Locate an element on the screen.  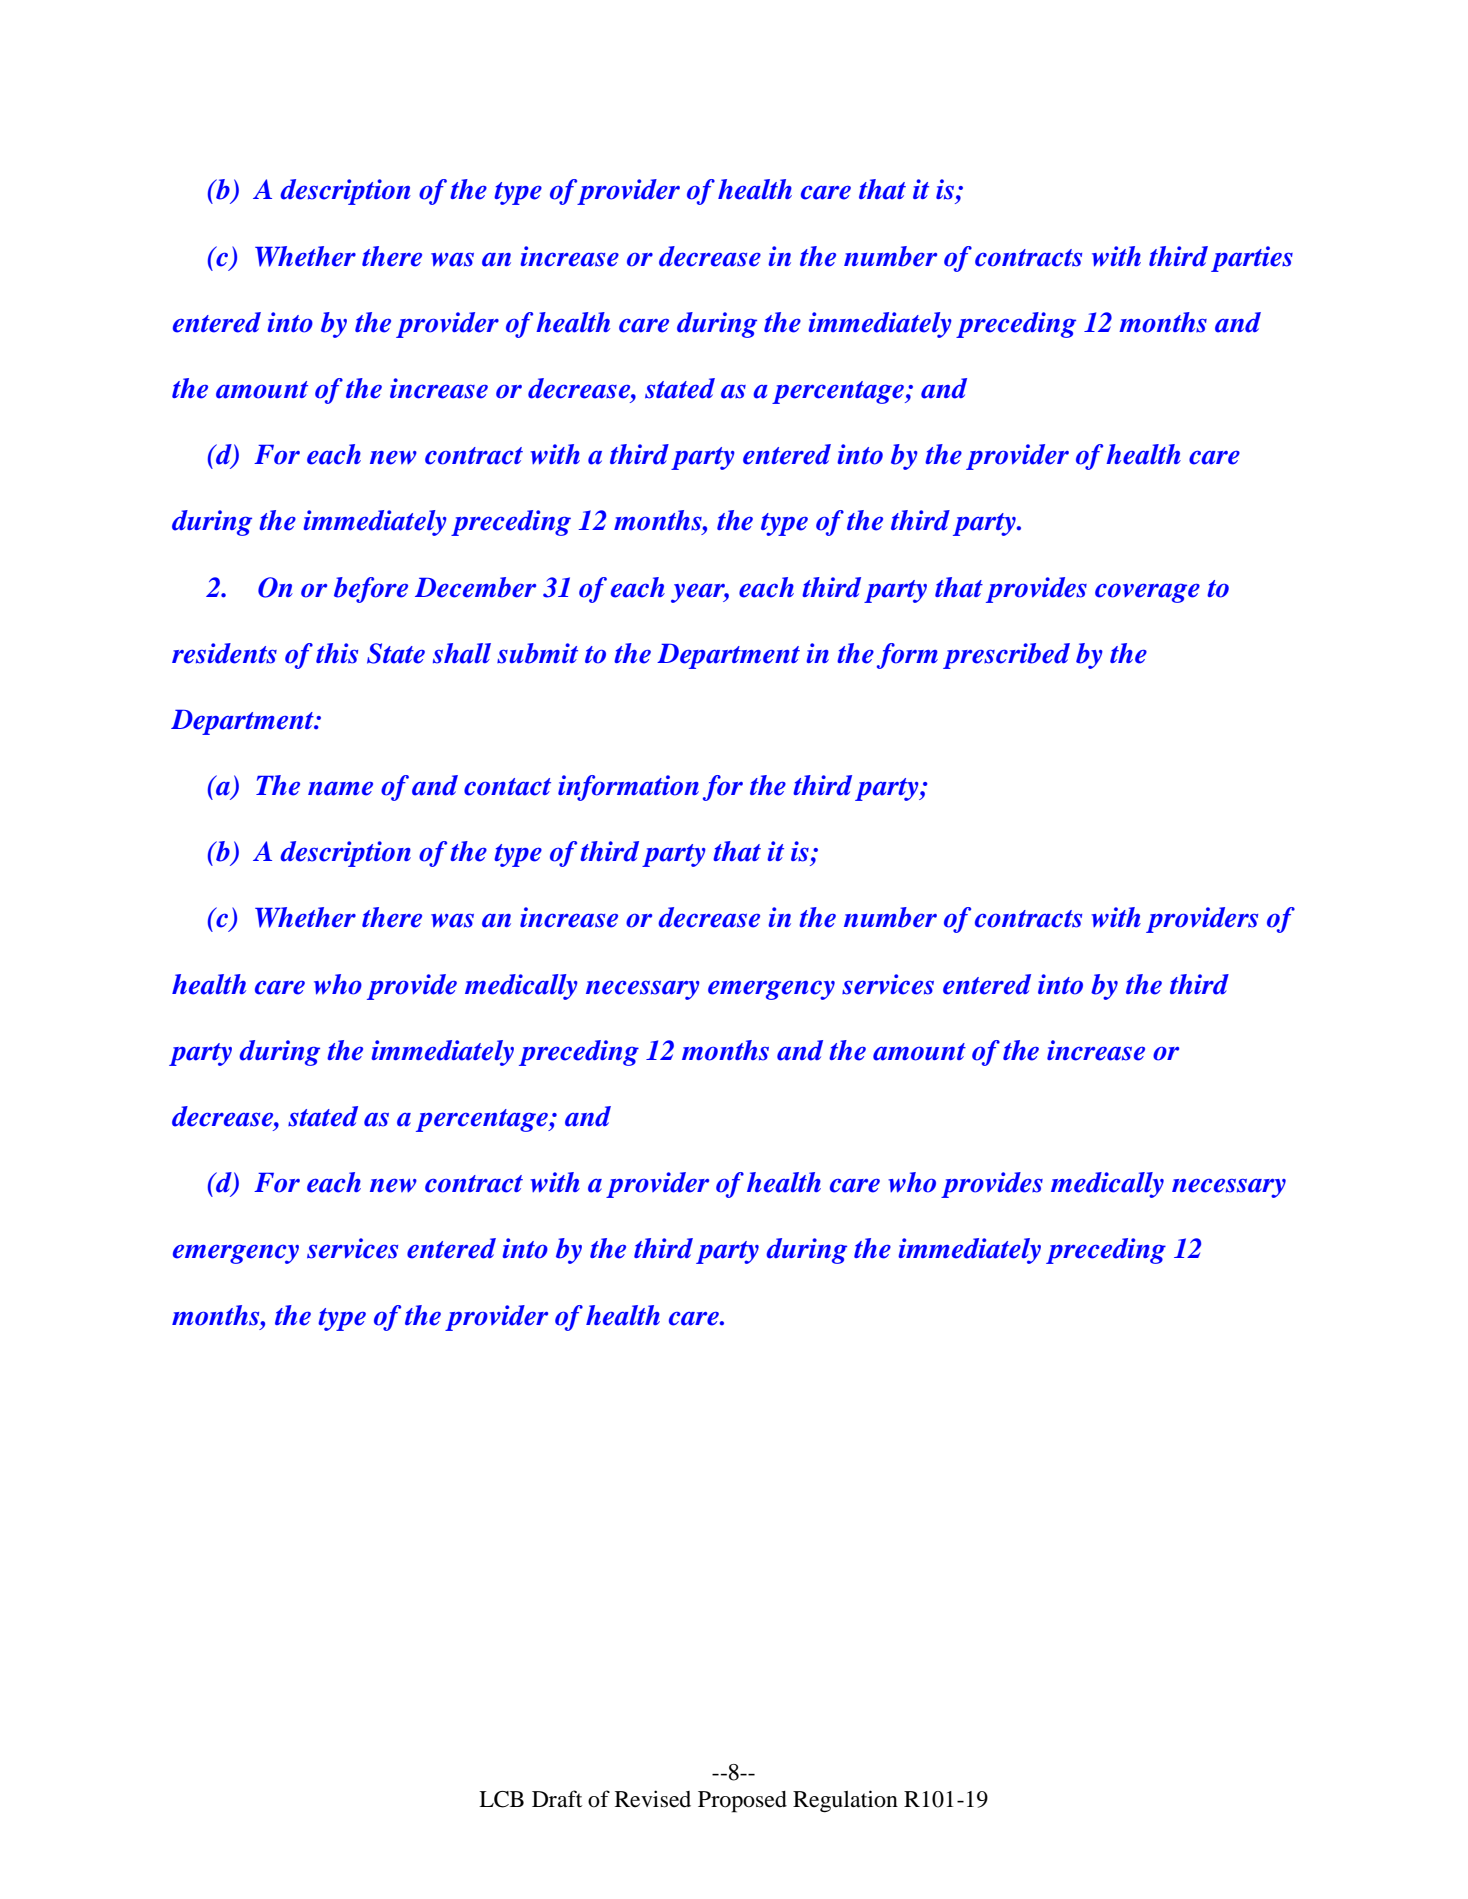
Proposed is located at coordinates (742, 1802).
